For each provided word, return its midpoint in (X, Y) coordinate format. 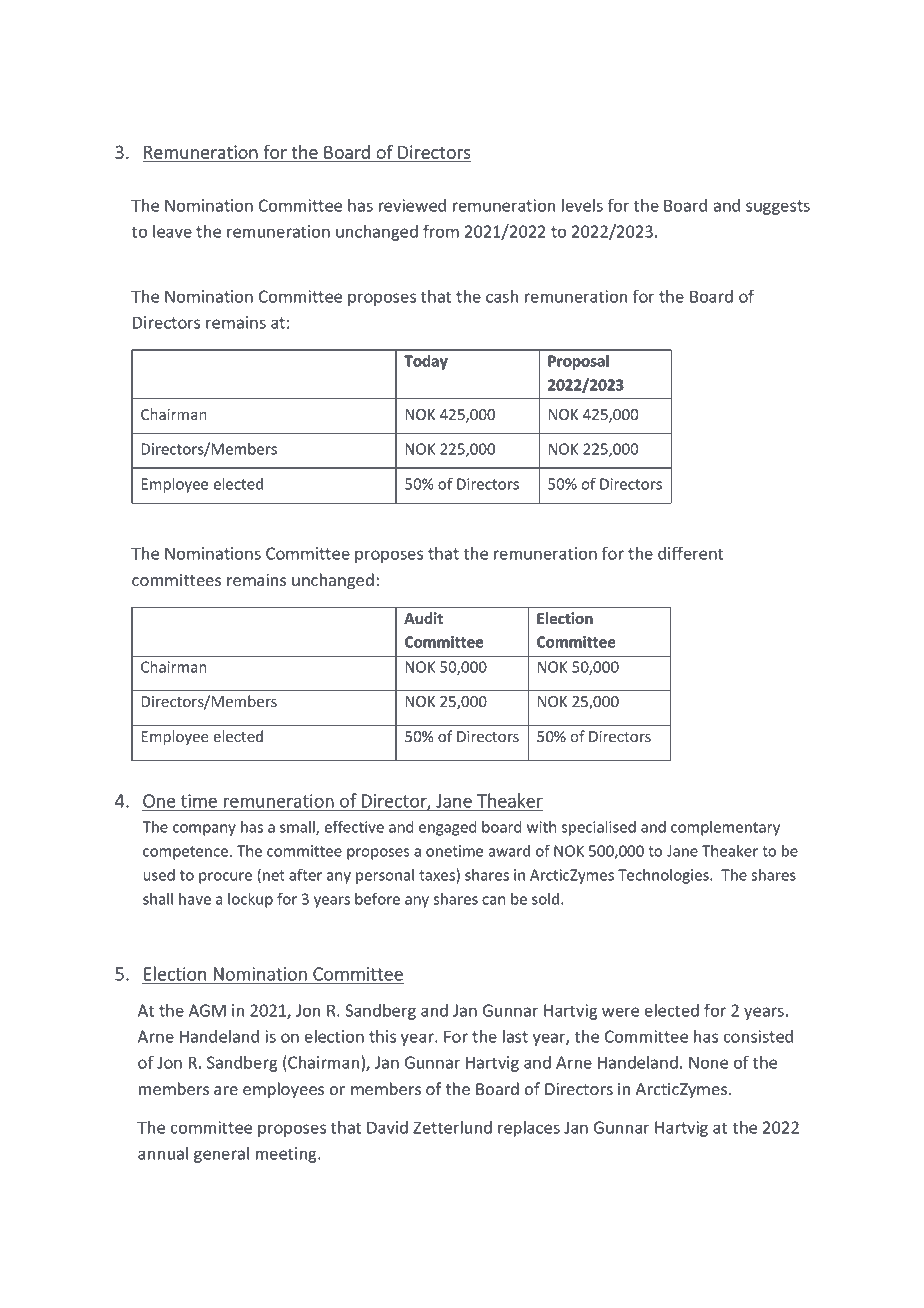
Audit (423, 618)
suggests (778, 207)
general (221, 1155)
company (204, 830)
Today (426, 362)
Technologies (664, 876)
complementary (725, 828)
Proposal (578, 362)
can (493, 900)
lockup (250, 900)
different (690, 553)
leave (172, 231)
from (441, 231)
